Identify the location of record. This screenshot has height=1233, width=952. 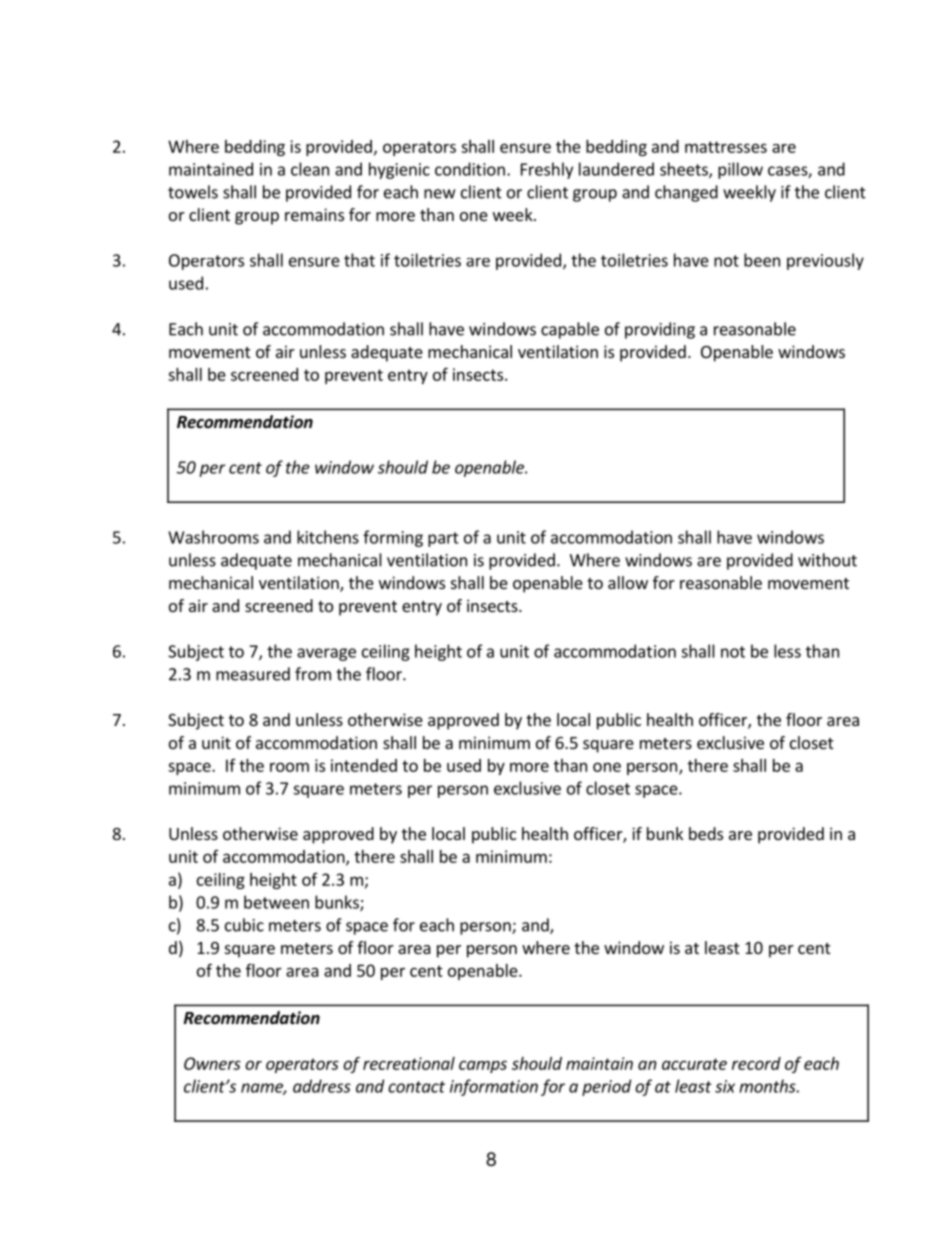
(756, 1063).
